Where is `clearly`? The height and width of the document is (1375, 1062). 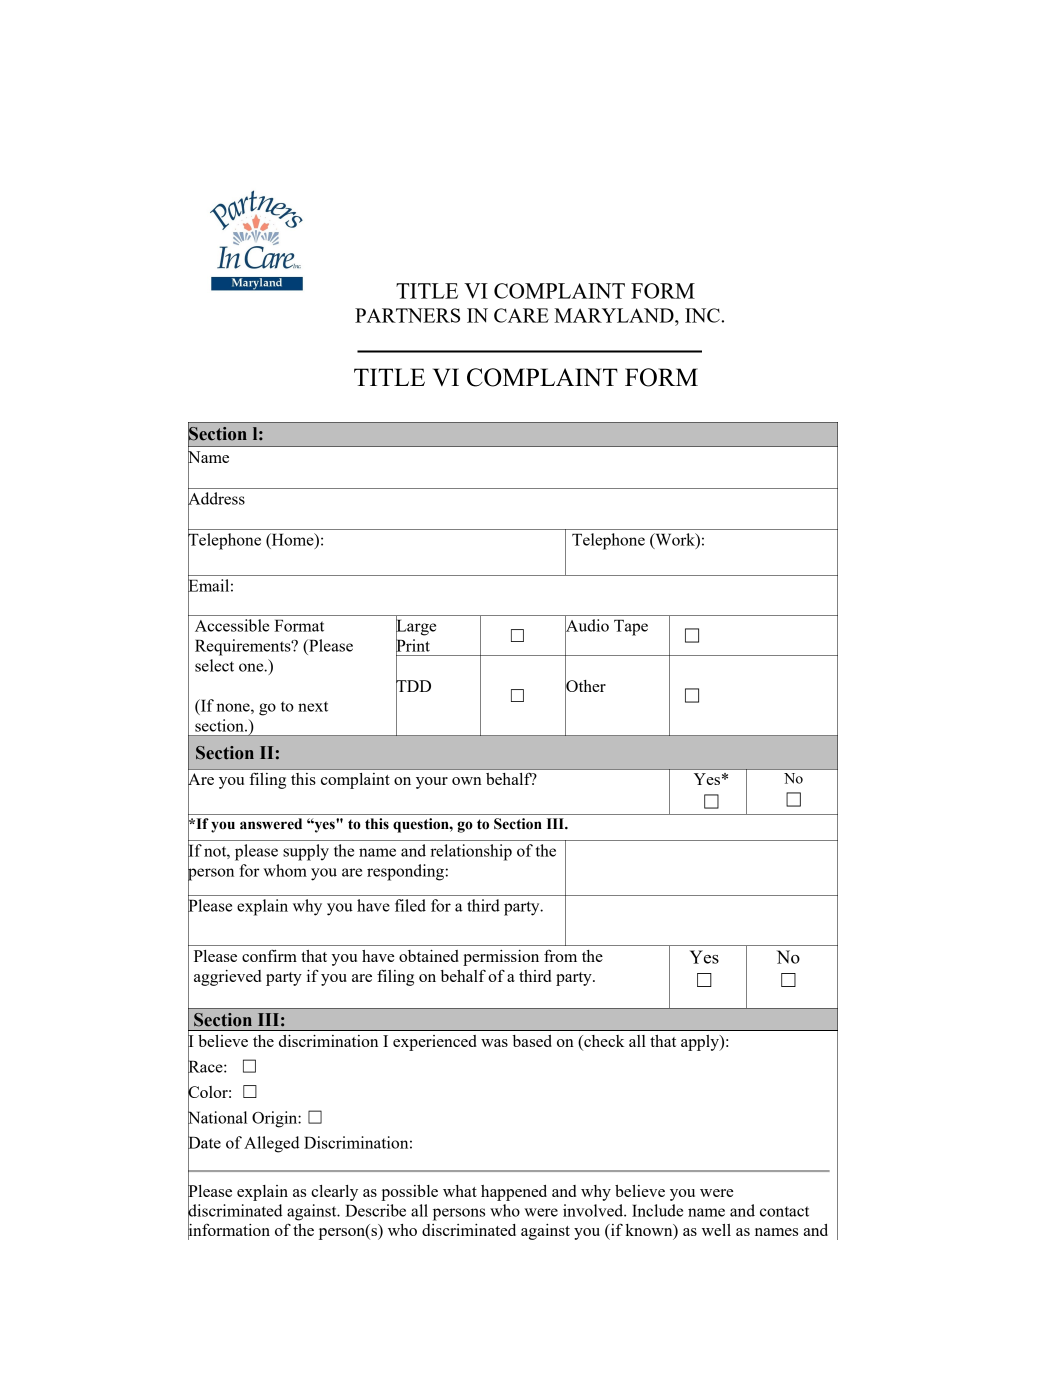 clearly is located at coordinates (334, 1193).
